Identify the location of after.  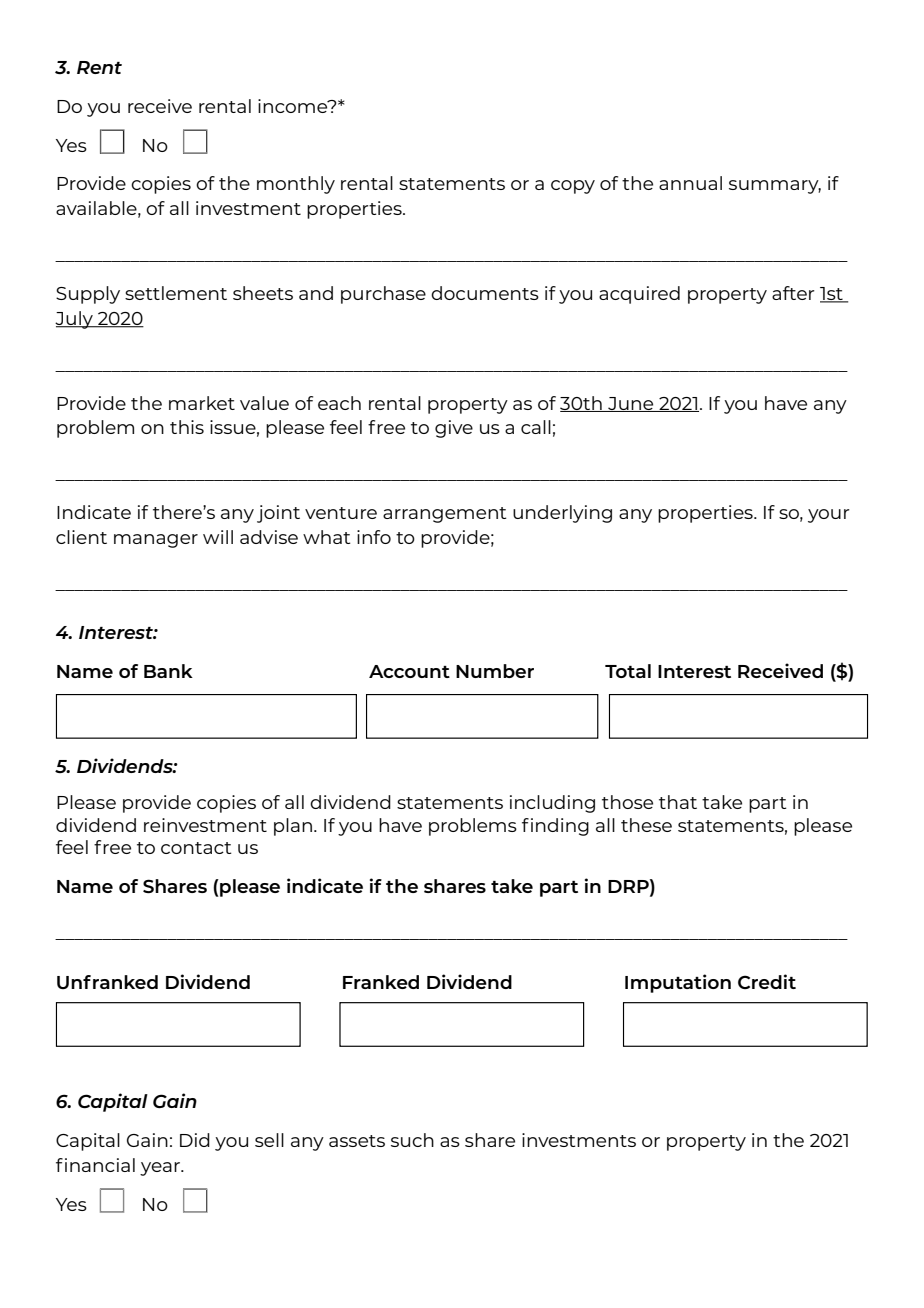
(793, 293).
